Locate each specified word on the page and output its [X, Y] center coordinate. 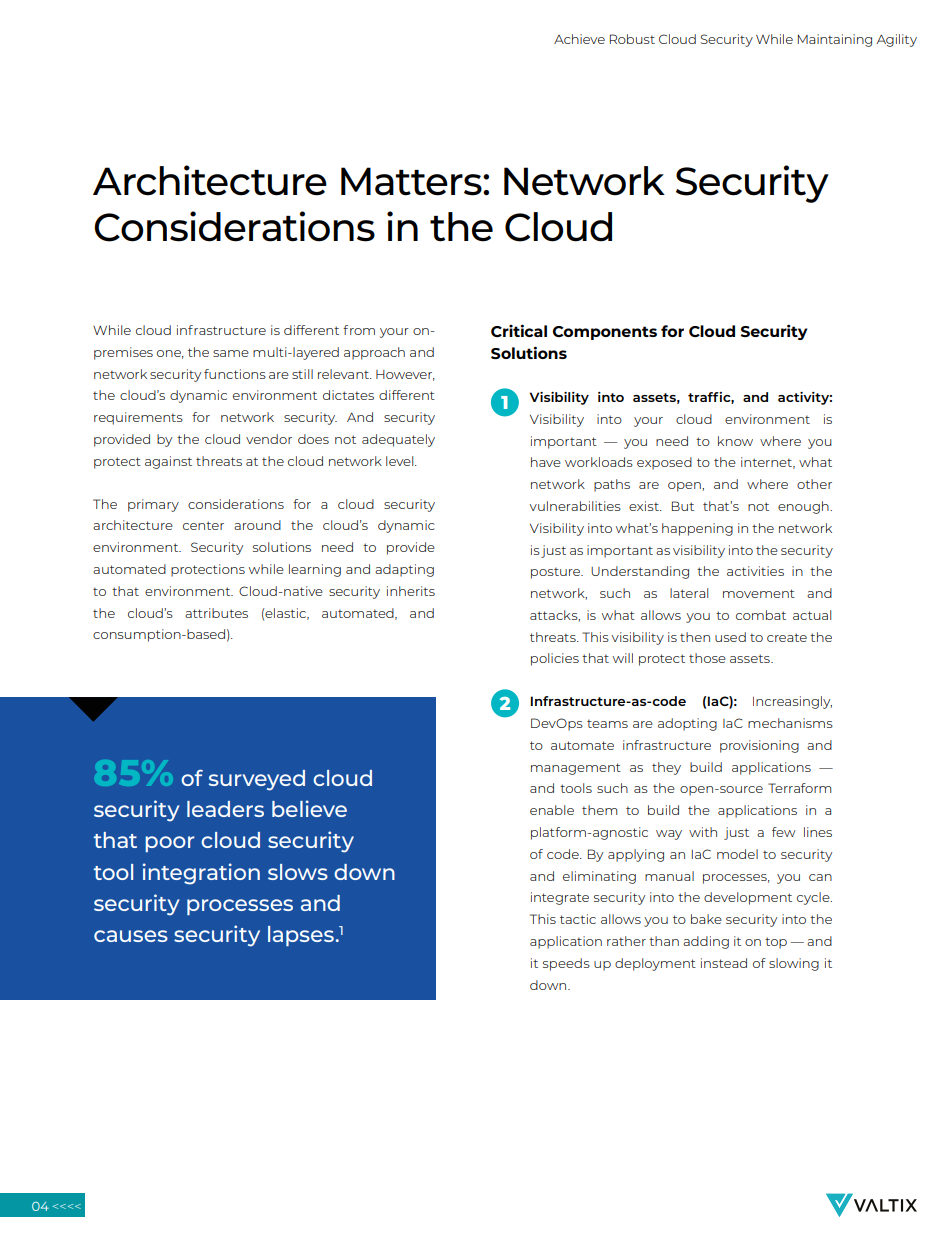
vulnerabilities [575, 506]
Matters [412, 181]
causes [131, 936]
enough [804, 507]
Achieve [579, 39]
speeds [566, 964]
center [203, 525]
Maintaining [835, 40]
